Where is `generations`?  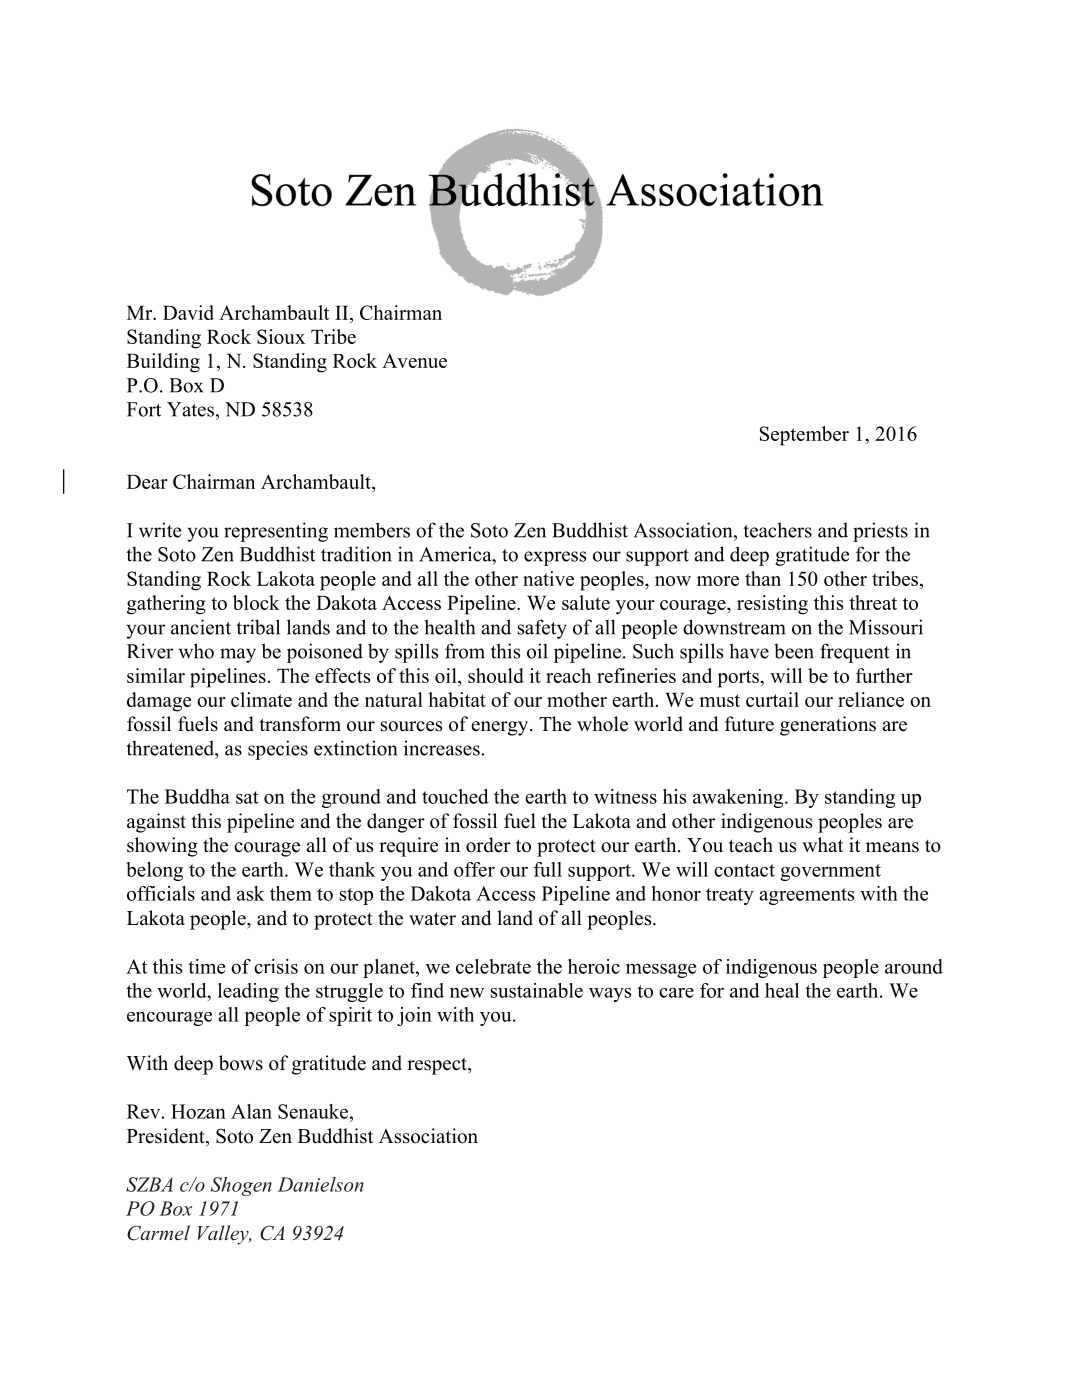
generations is located at coordinates (828, 726).
